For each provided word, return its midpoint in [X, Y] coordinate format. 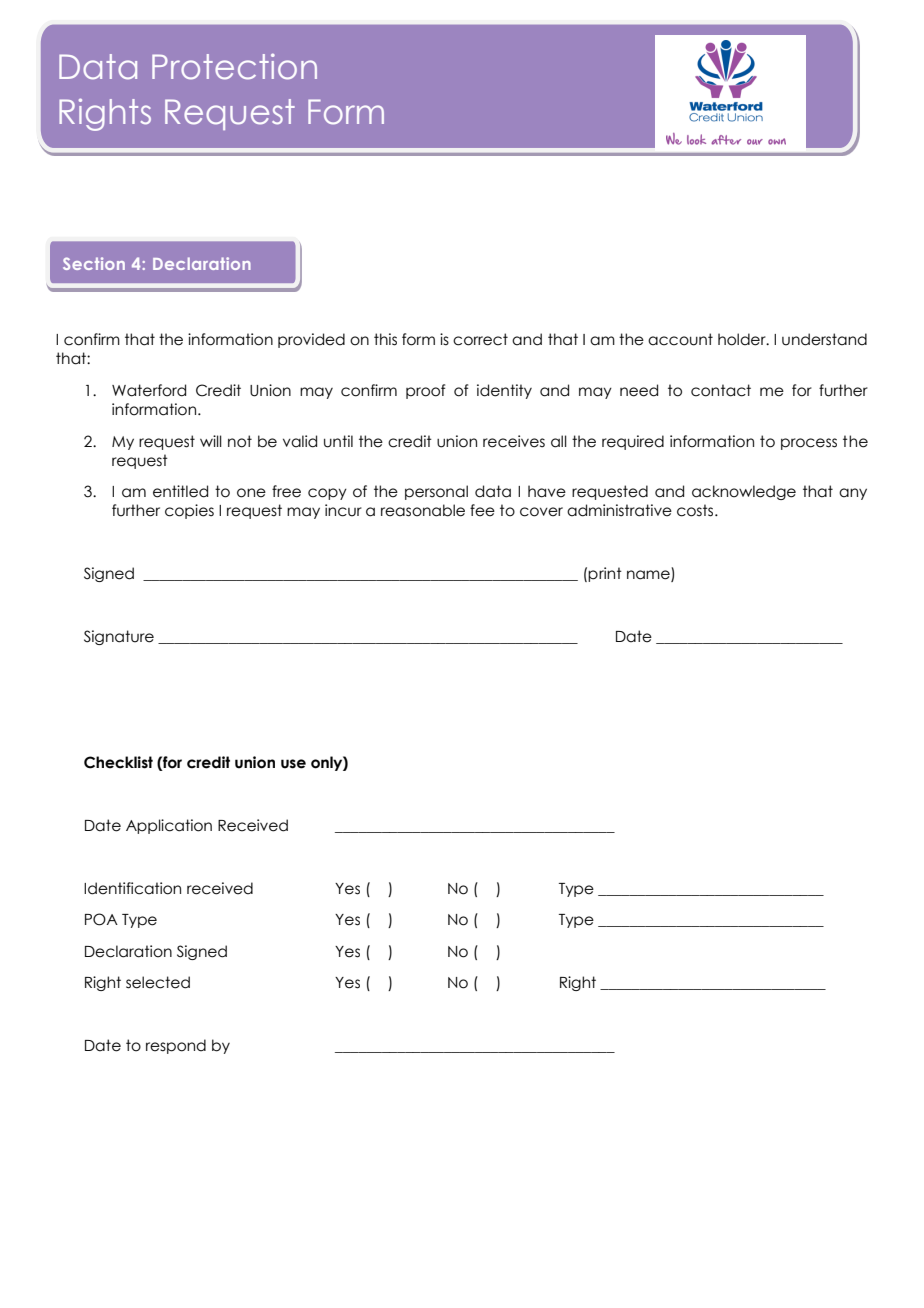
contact [721, 390]
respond [176, 1046]
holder [743, 339]
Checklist [118, 762]
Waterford [149, 390]
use [293, 764]
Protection [234, 66]
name [649, 576]
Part [115, 66]
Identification [132, 888]
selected [158, 982]
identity [504, 391]
